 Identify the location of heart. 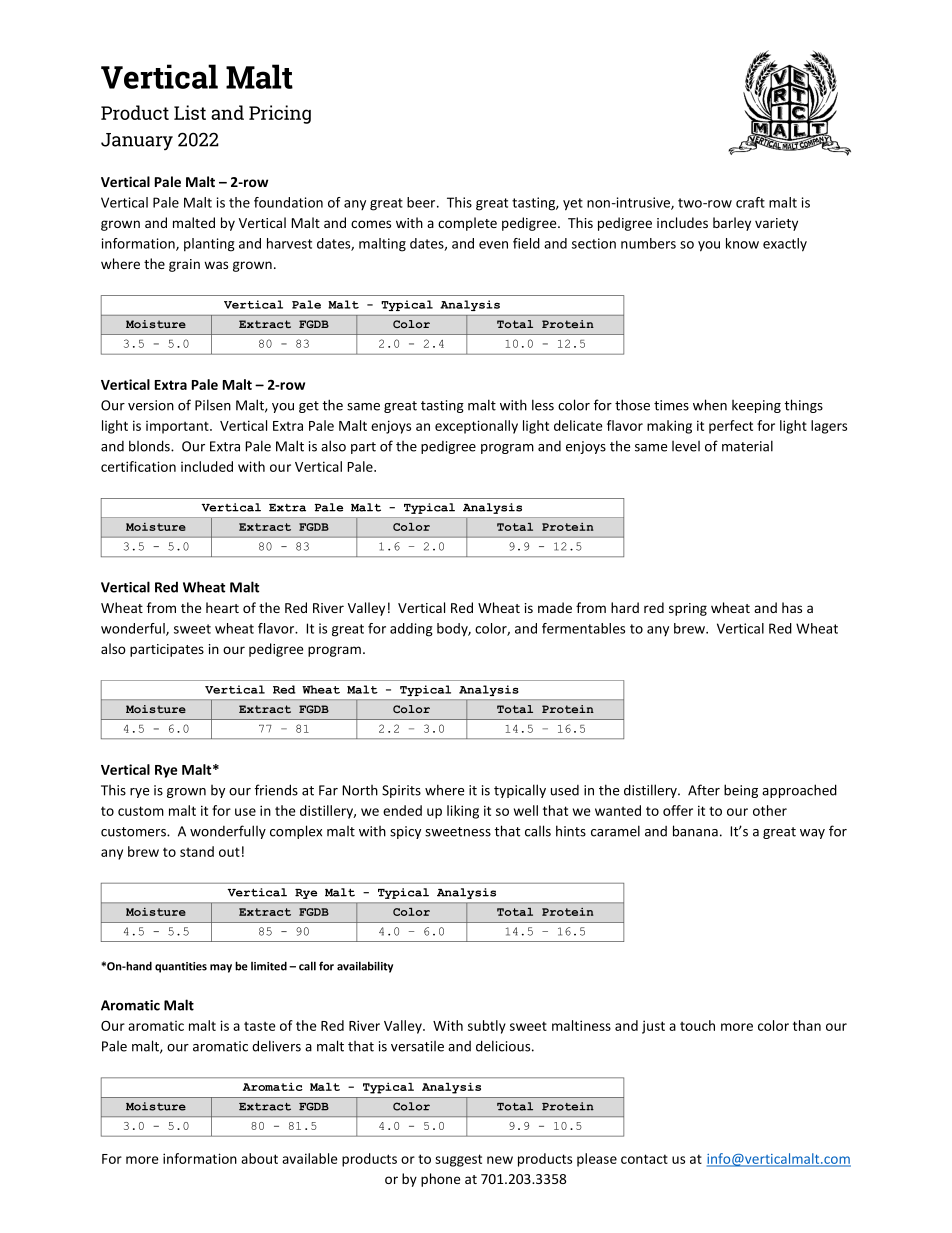
(222, 607).
